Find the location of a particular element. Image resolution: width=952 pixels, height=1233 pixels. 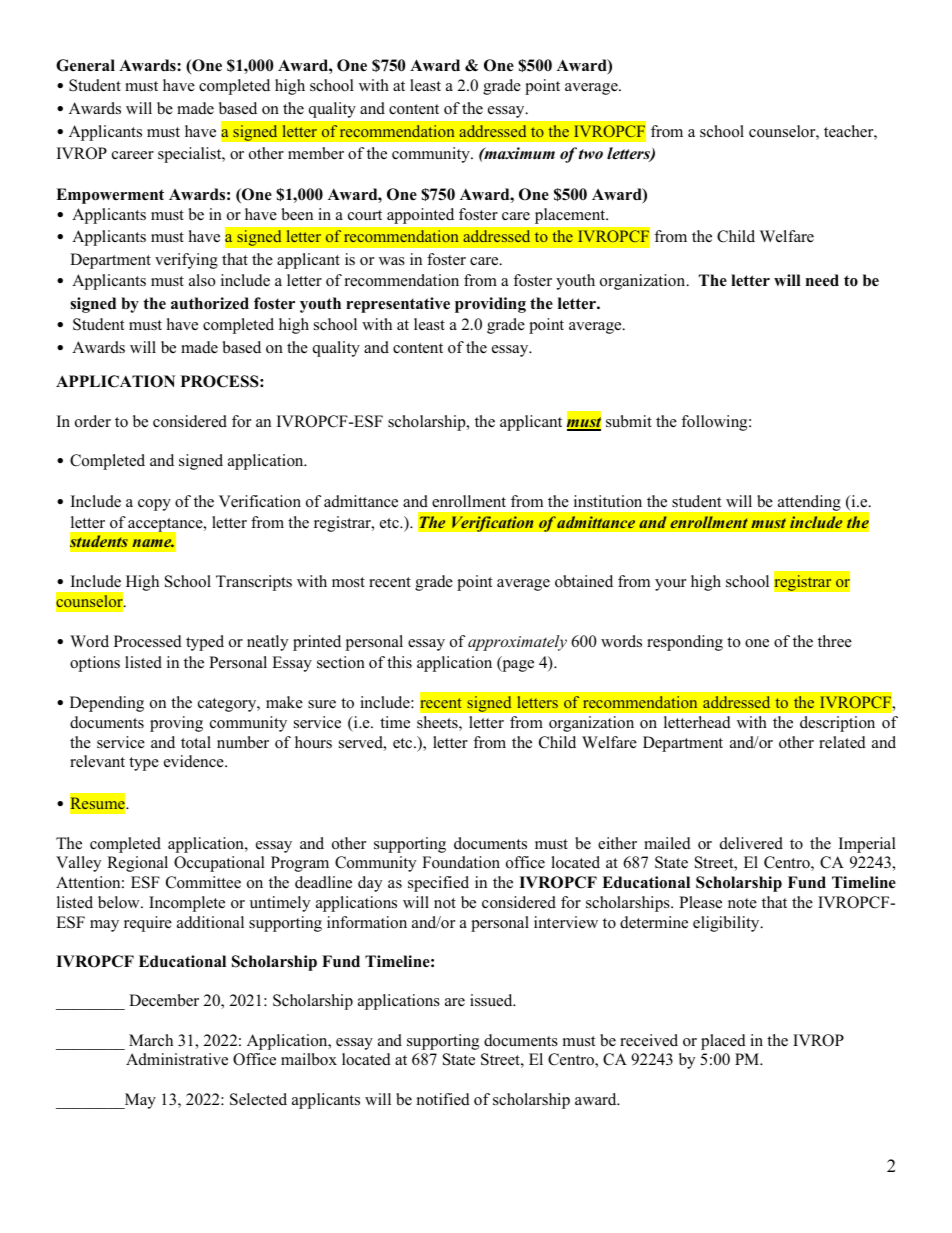

your is located at coordinates (670, 585).
